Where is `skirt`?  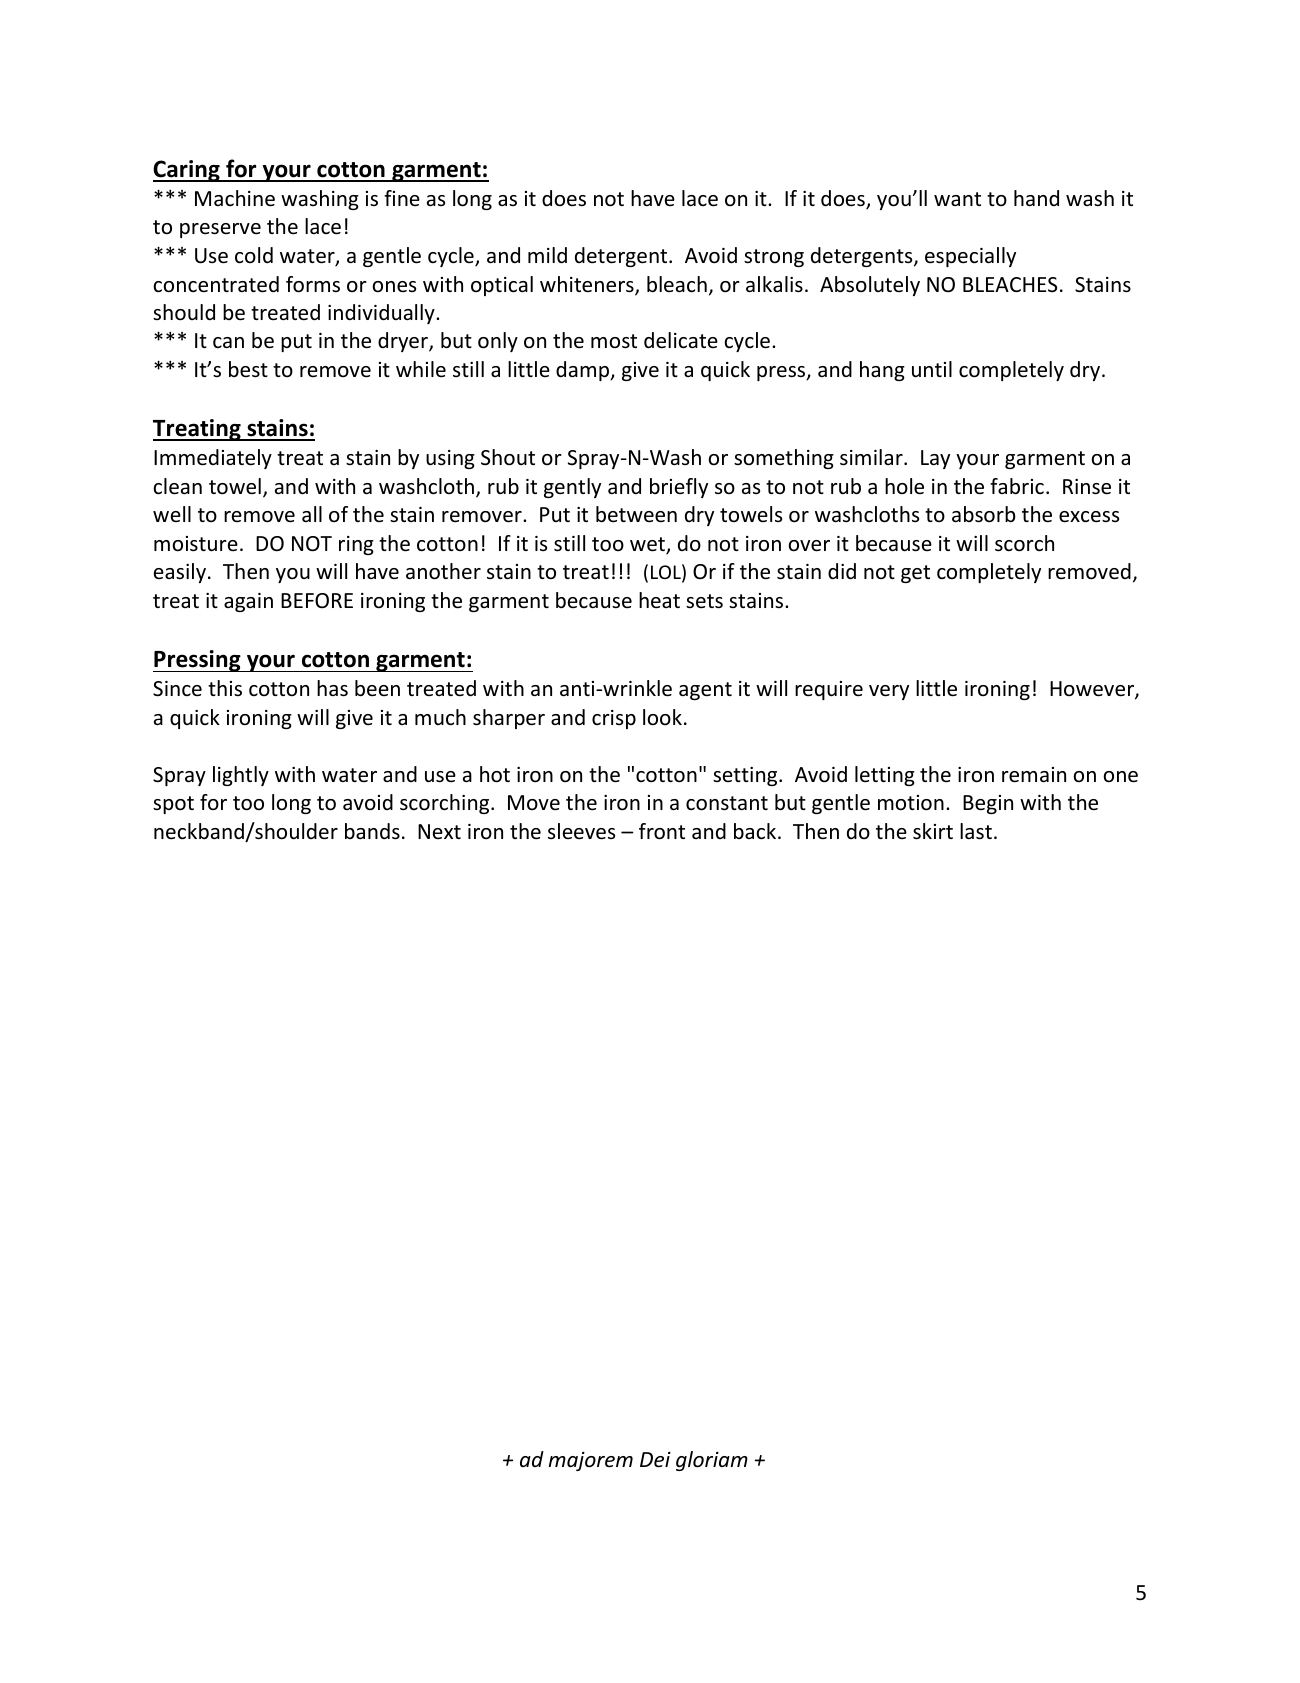
skirt is located at coordinates (933, 831).
